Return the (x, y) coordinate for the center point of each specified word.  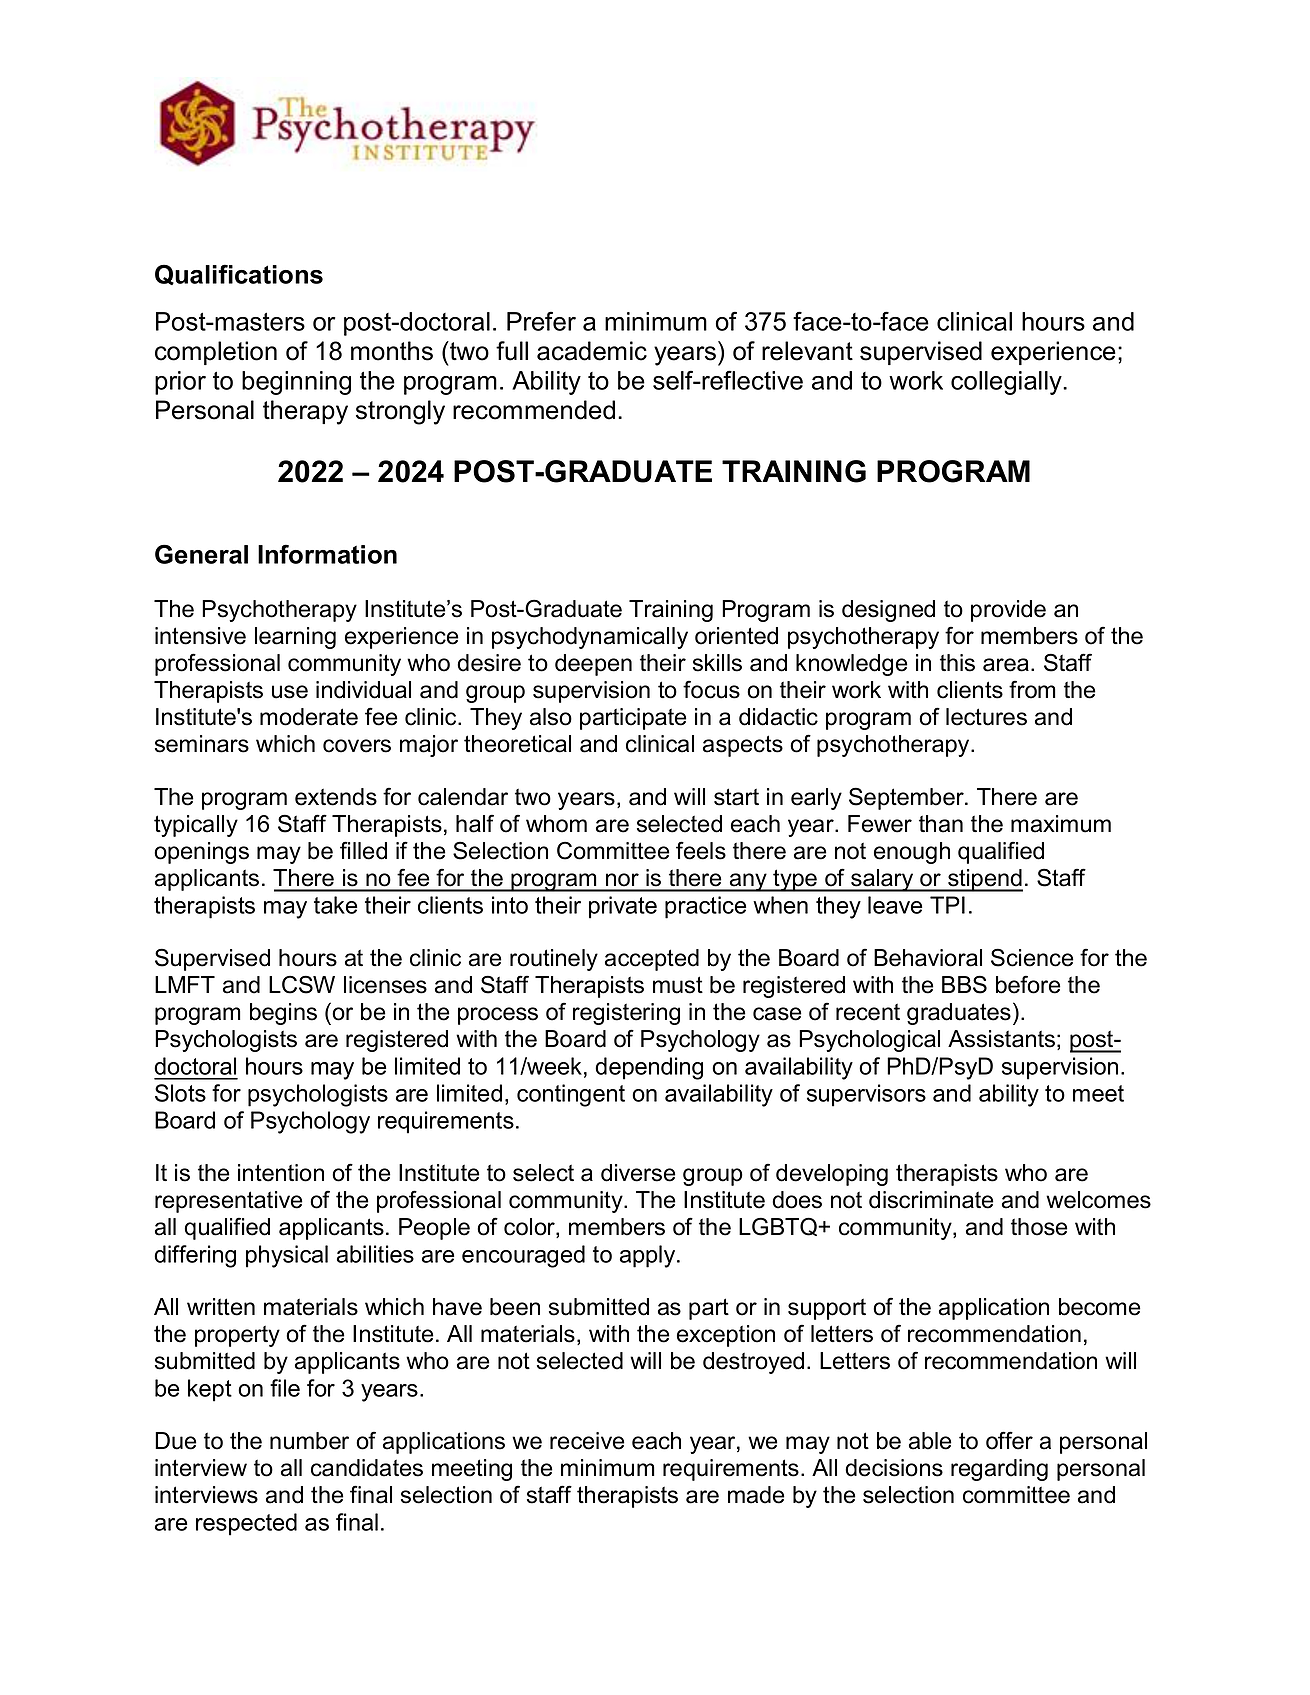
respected (246, 1524)
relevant (807, 351)
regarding (999, 1470)
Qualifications (239, 274)
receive (587, 1441)
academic (592, 351)
